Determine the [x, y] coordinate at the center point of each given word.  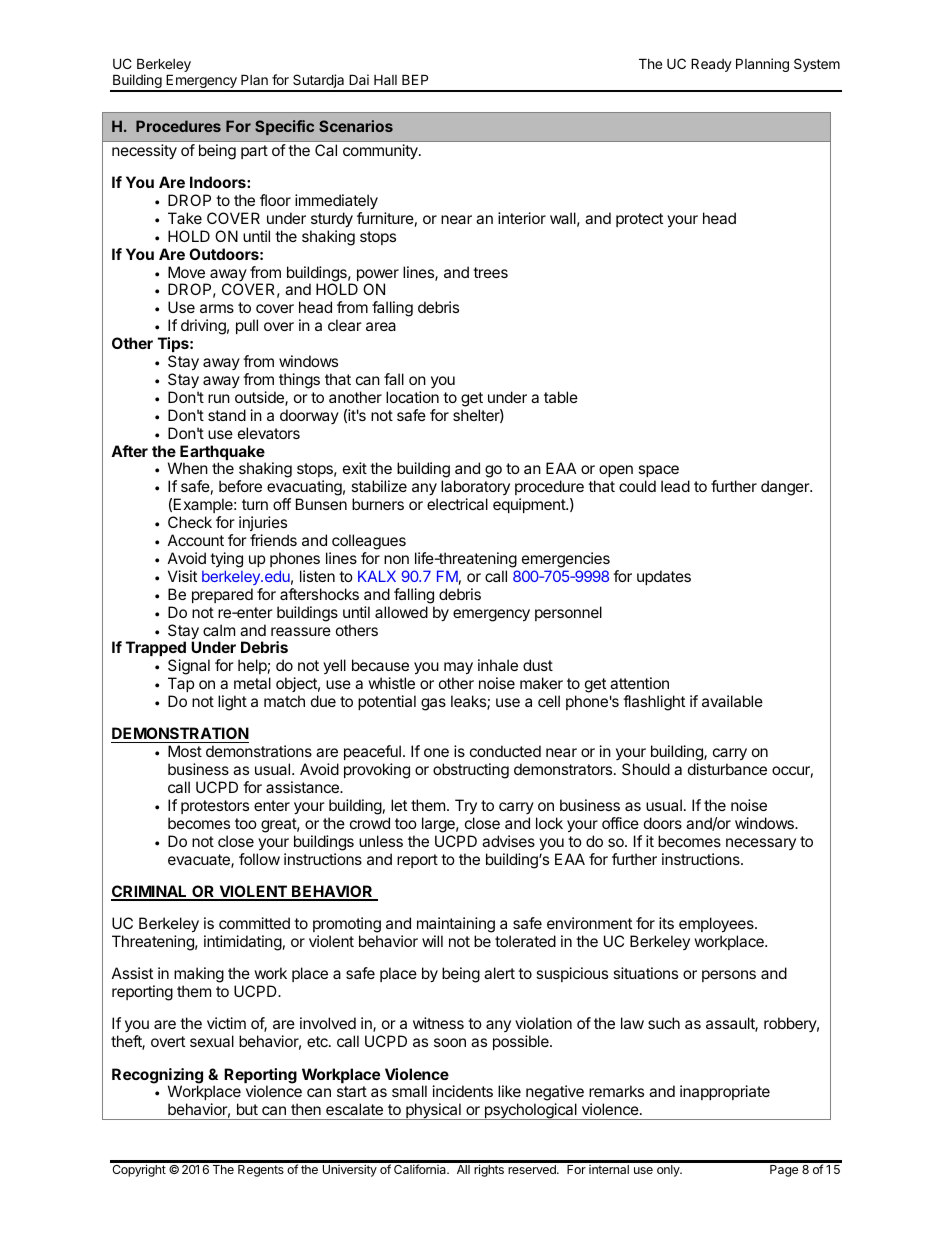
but [247, 1109]
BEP [415, 79]
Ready [711, 65]
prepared [222, 595]
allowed [401, 612]
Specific [284, 127]
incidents [463, 1091]
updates [664, 577]
